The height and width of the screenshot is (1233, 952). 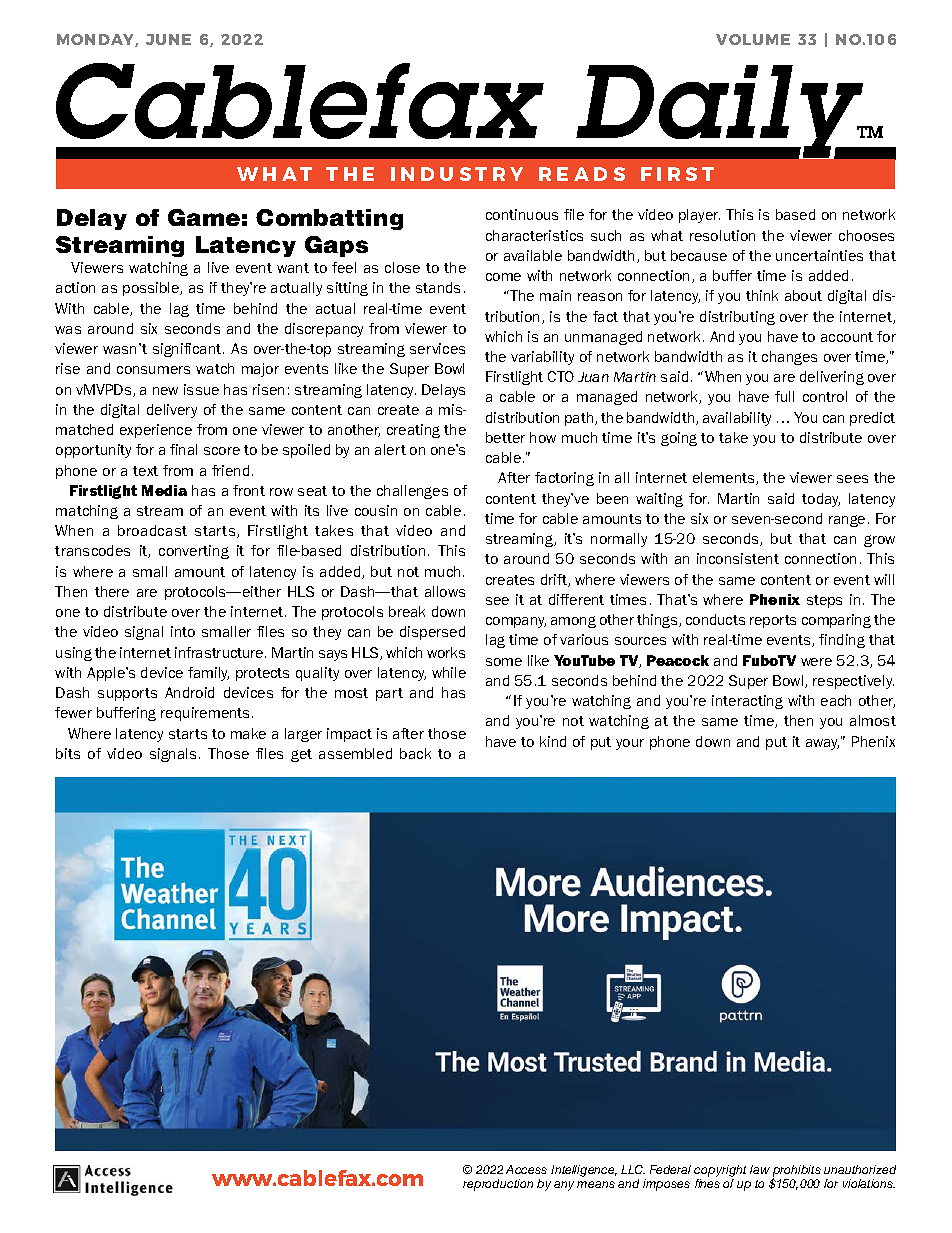 I want to click on Access, so click(x=526, y=1169).
